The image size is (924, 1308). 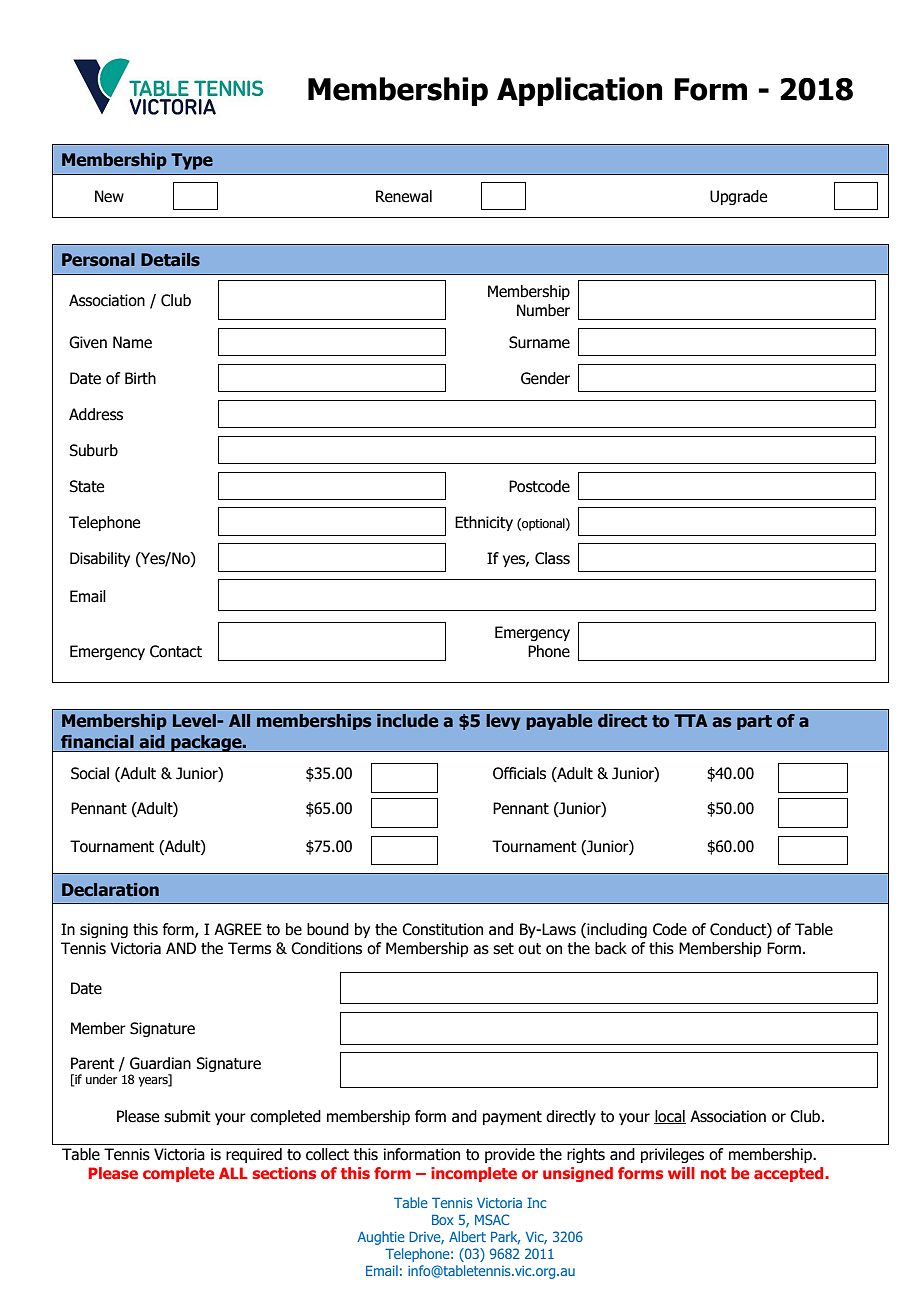 What do you see at coordinates (86, 486) in the screenshot?
I see `State` at bounding box center [86, 486].
